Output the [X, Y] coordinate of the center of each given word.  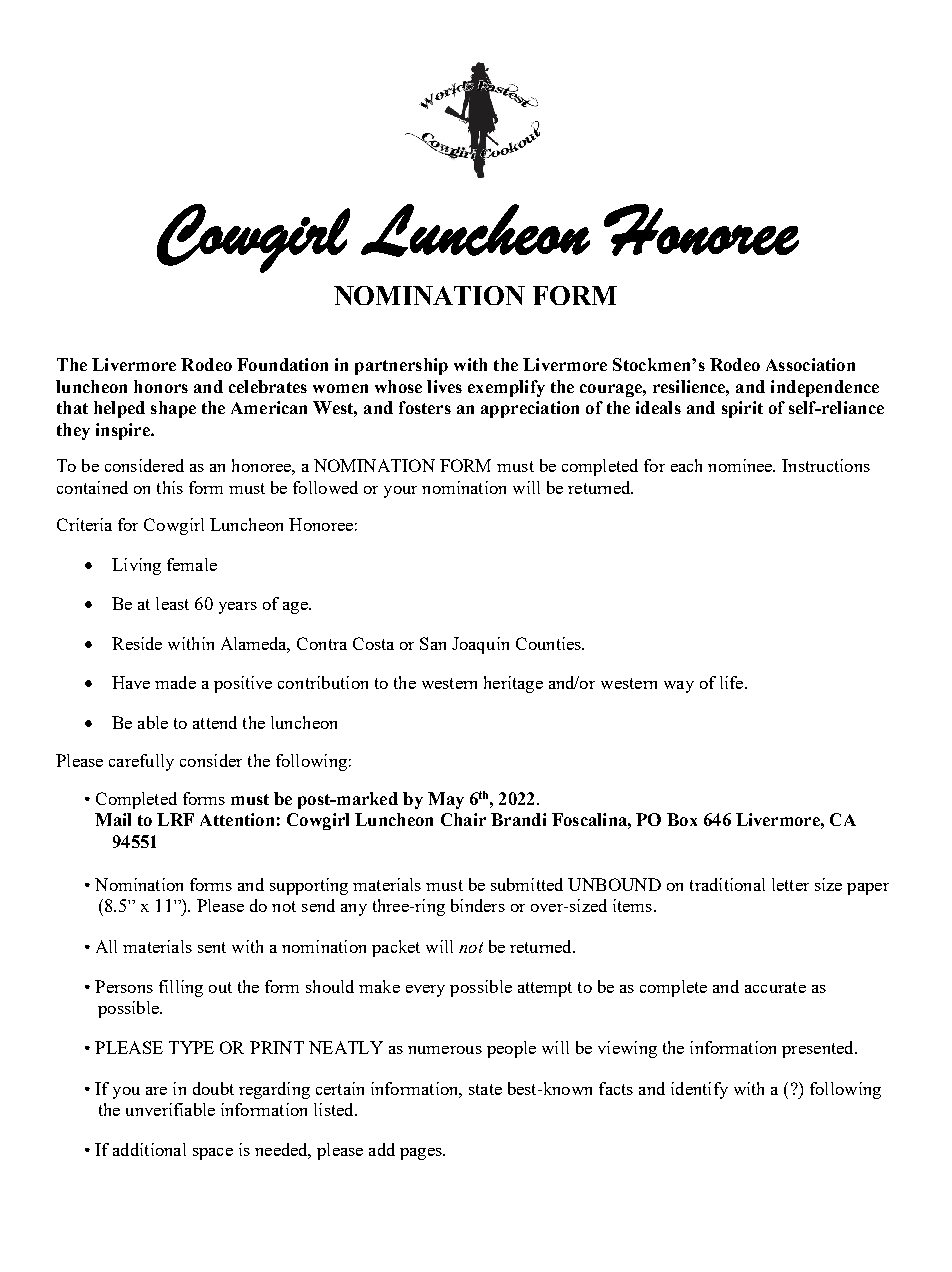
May [446, 800]
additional [149, 1149]
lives [444, 386]
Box [682, 819]
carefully [141, 762]
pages [422, 1154]
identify [699, 1090]
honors [161, 386]
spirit [742, 409]
